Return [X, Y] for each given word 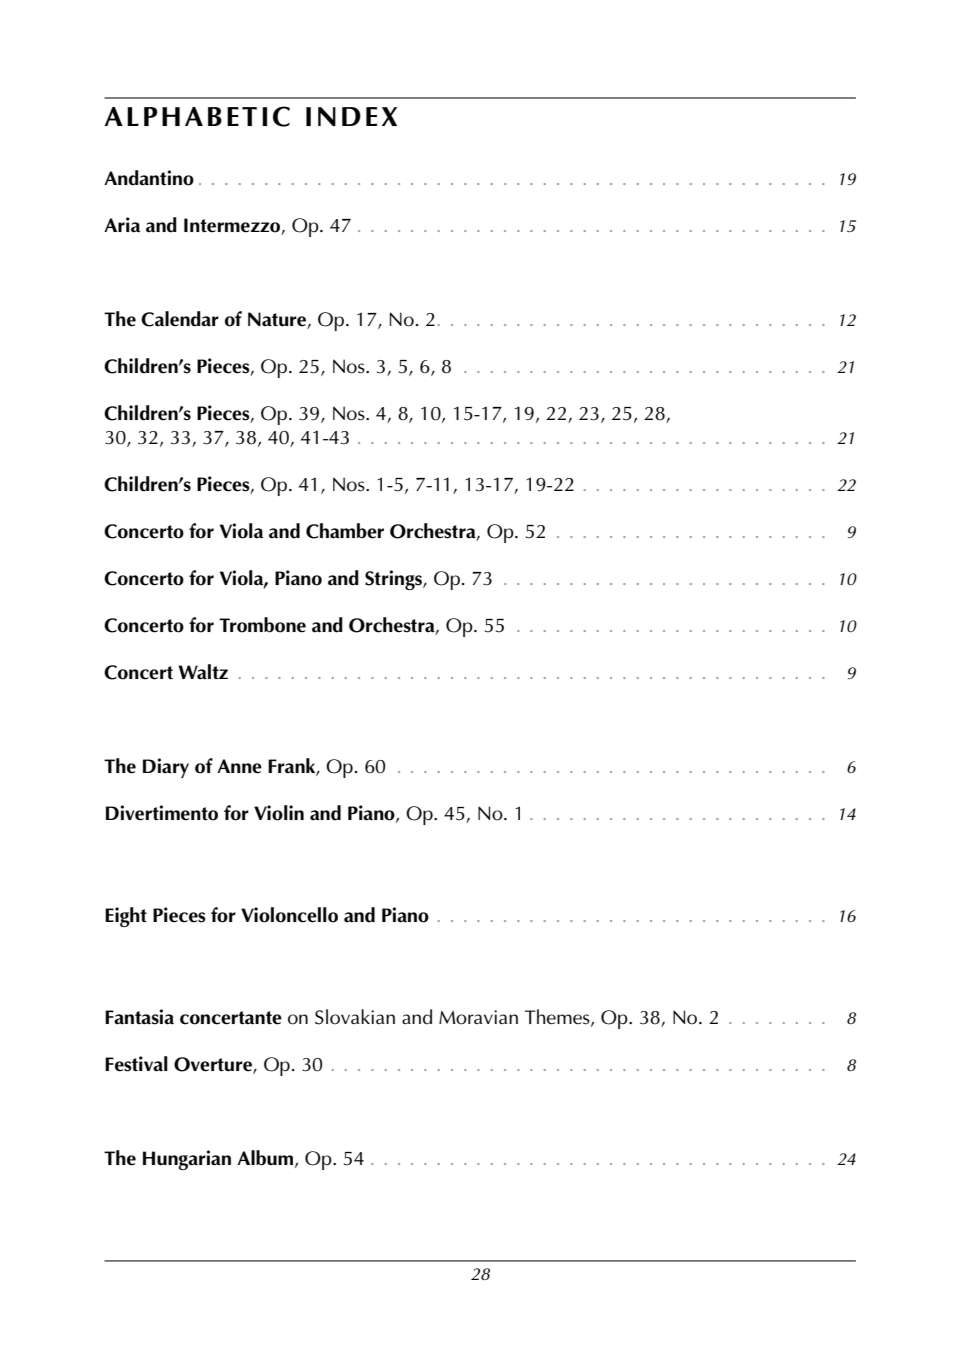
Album [265, 1158]
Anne [239, 766]
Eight [126, 917]
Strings [394, 580]
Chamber [345, 531]
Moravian [478, 1017]
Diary [166, 768]
